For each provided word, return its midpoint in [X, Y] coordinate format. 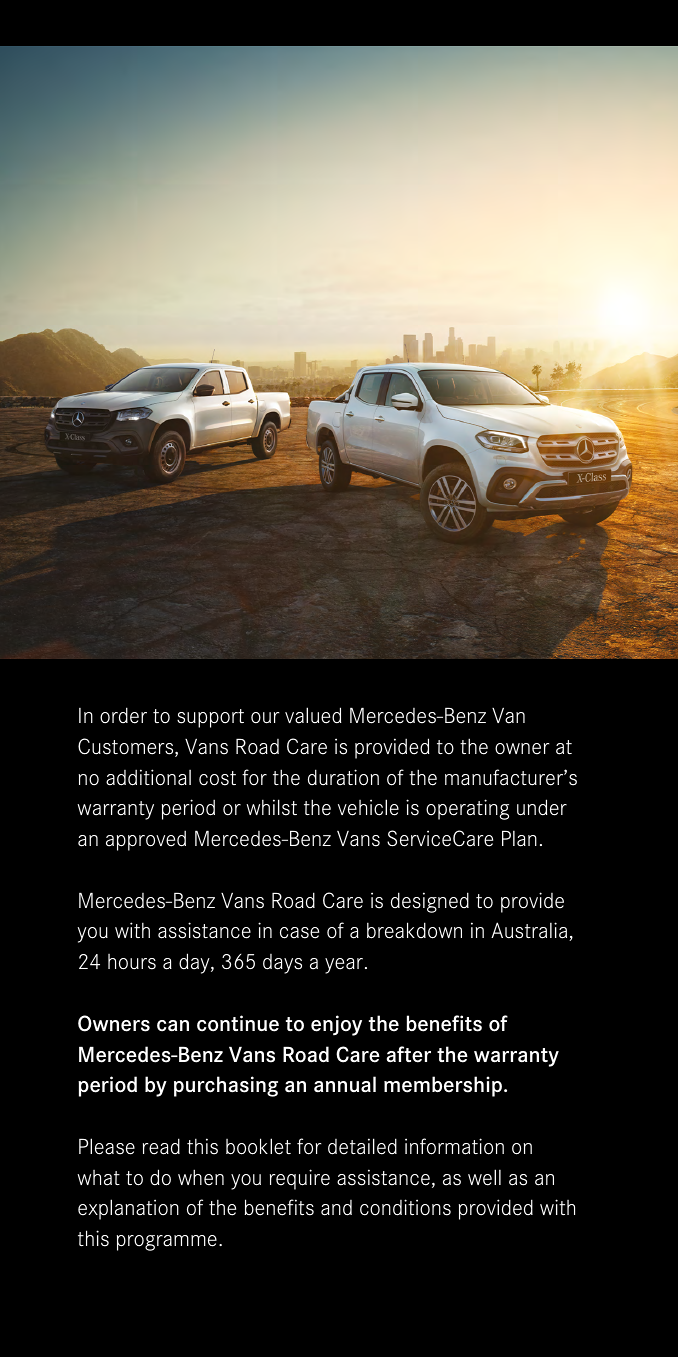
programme [167, 1243]
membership [443, 1086]
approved [146, 840]
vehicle [368, 807]
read [161, 1146]
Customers [127, 747]
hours [132, 962]
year [344, 966]
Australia [530, 931]
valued [313, 715]
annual [345, 1084]
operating [467, 809]
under [542, 807]
